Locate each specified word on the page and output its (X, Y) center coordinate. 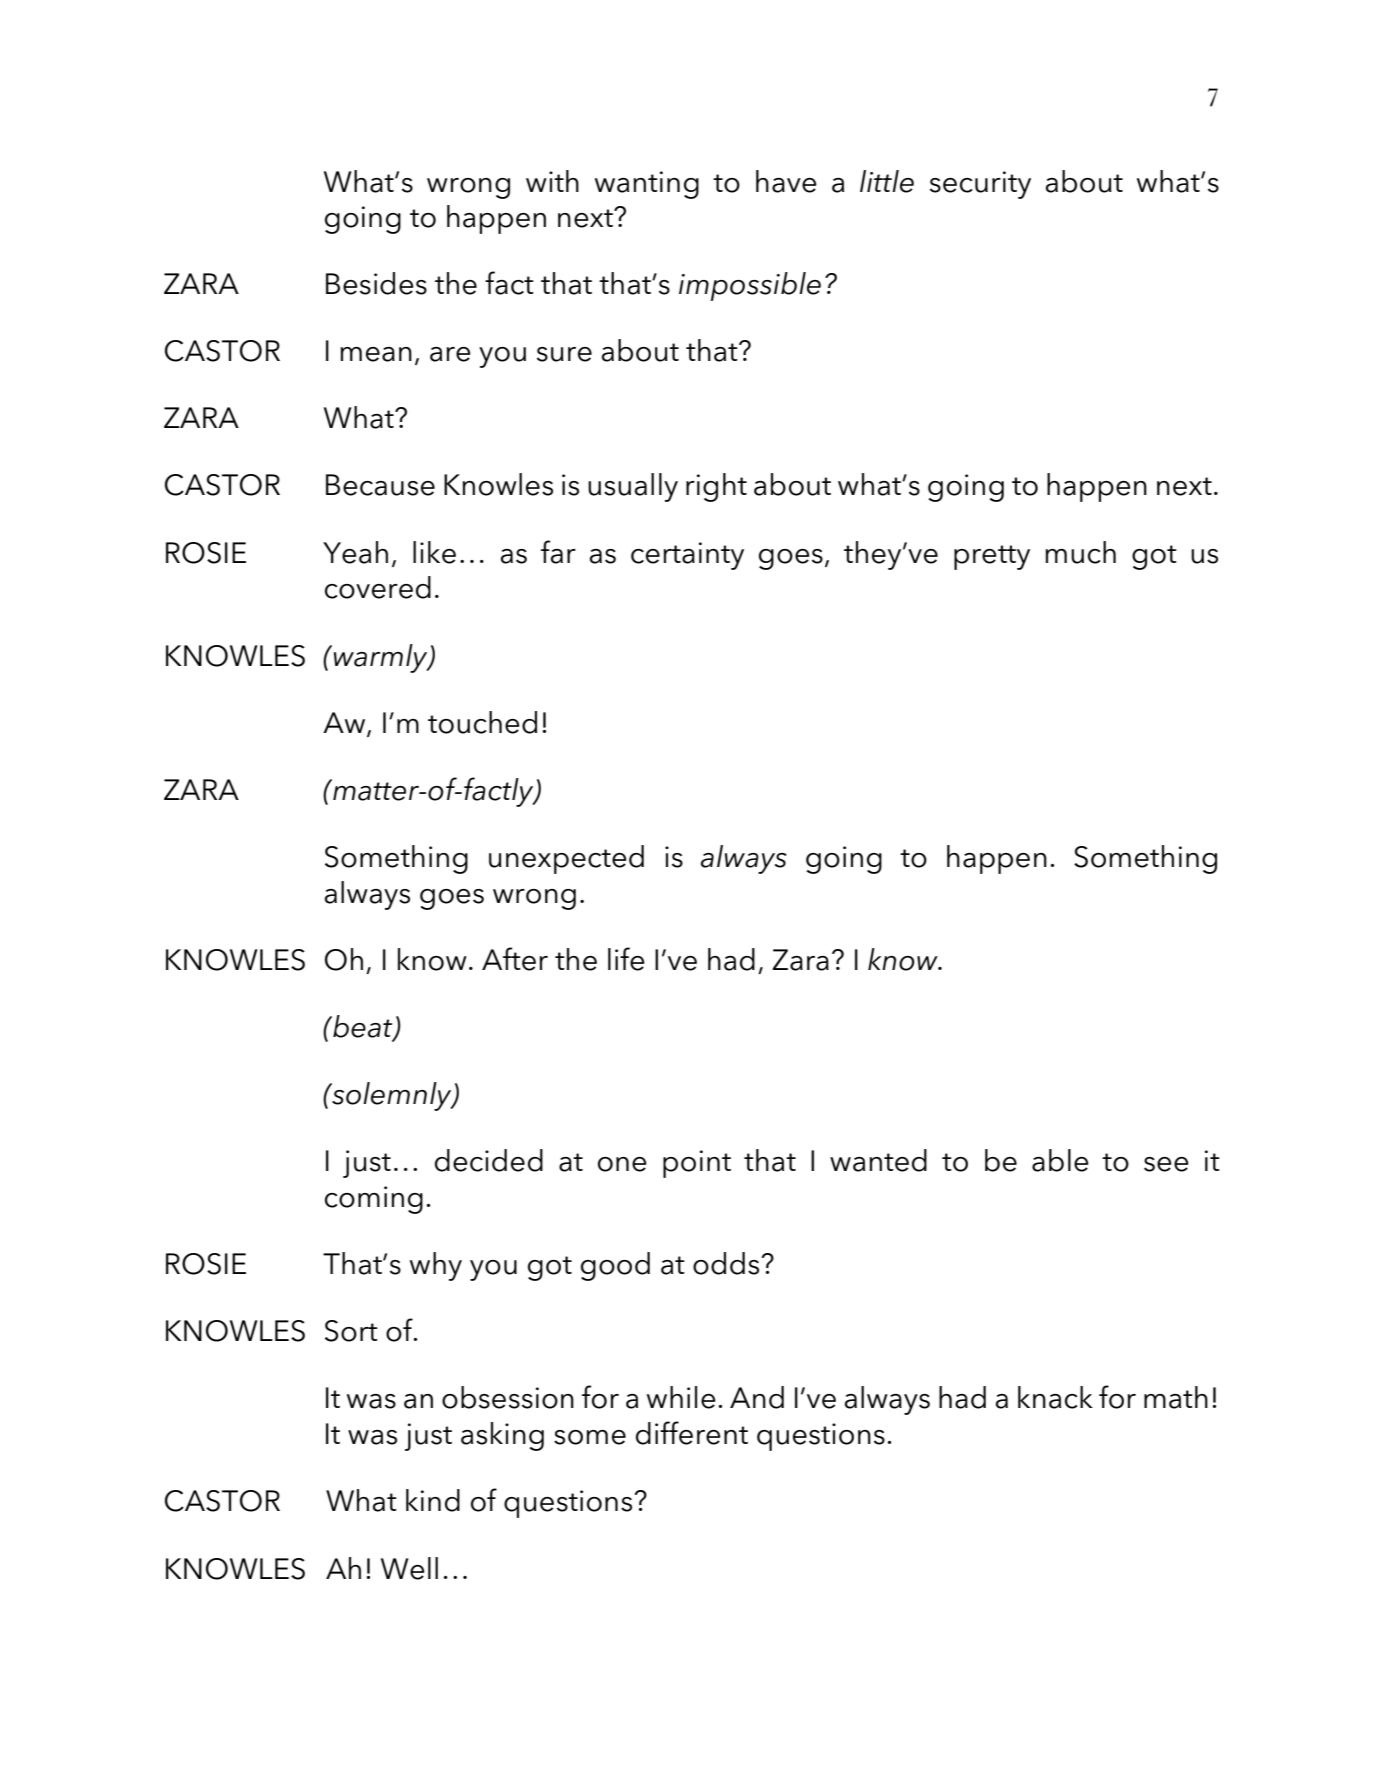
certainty (687, 556)
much (1080, 552)
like (434, 552)
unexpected (566, 859)
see (1166, 1164)
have (786, 181)
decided (489, 1160)
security (980, 185)
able (1060, 1160)
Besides (376, 283)
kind (433, 1500)
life (626, 959)
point (697, 1164)
